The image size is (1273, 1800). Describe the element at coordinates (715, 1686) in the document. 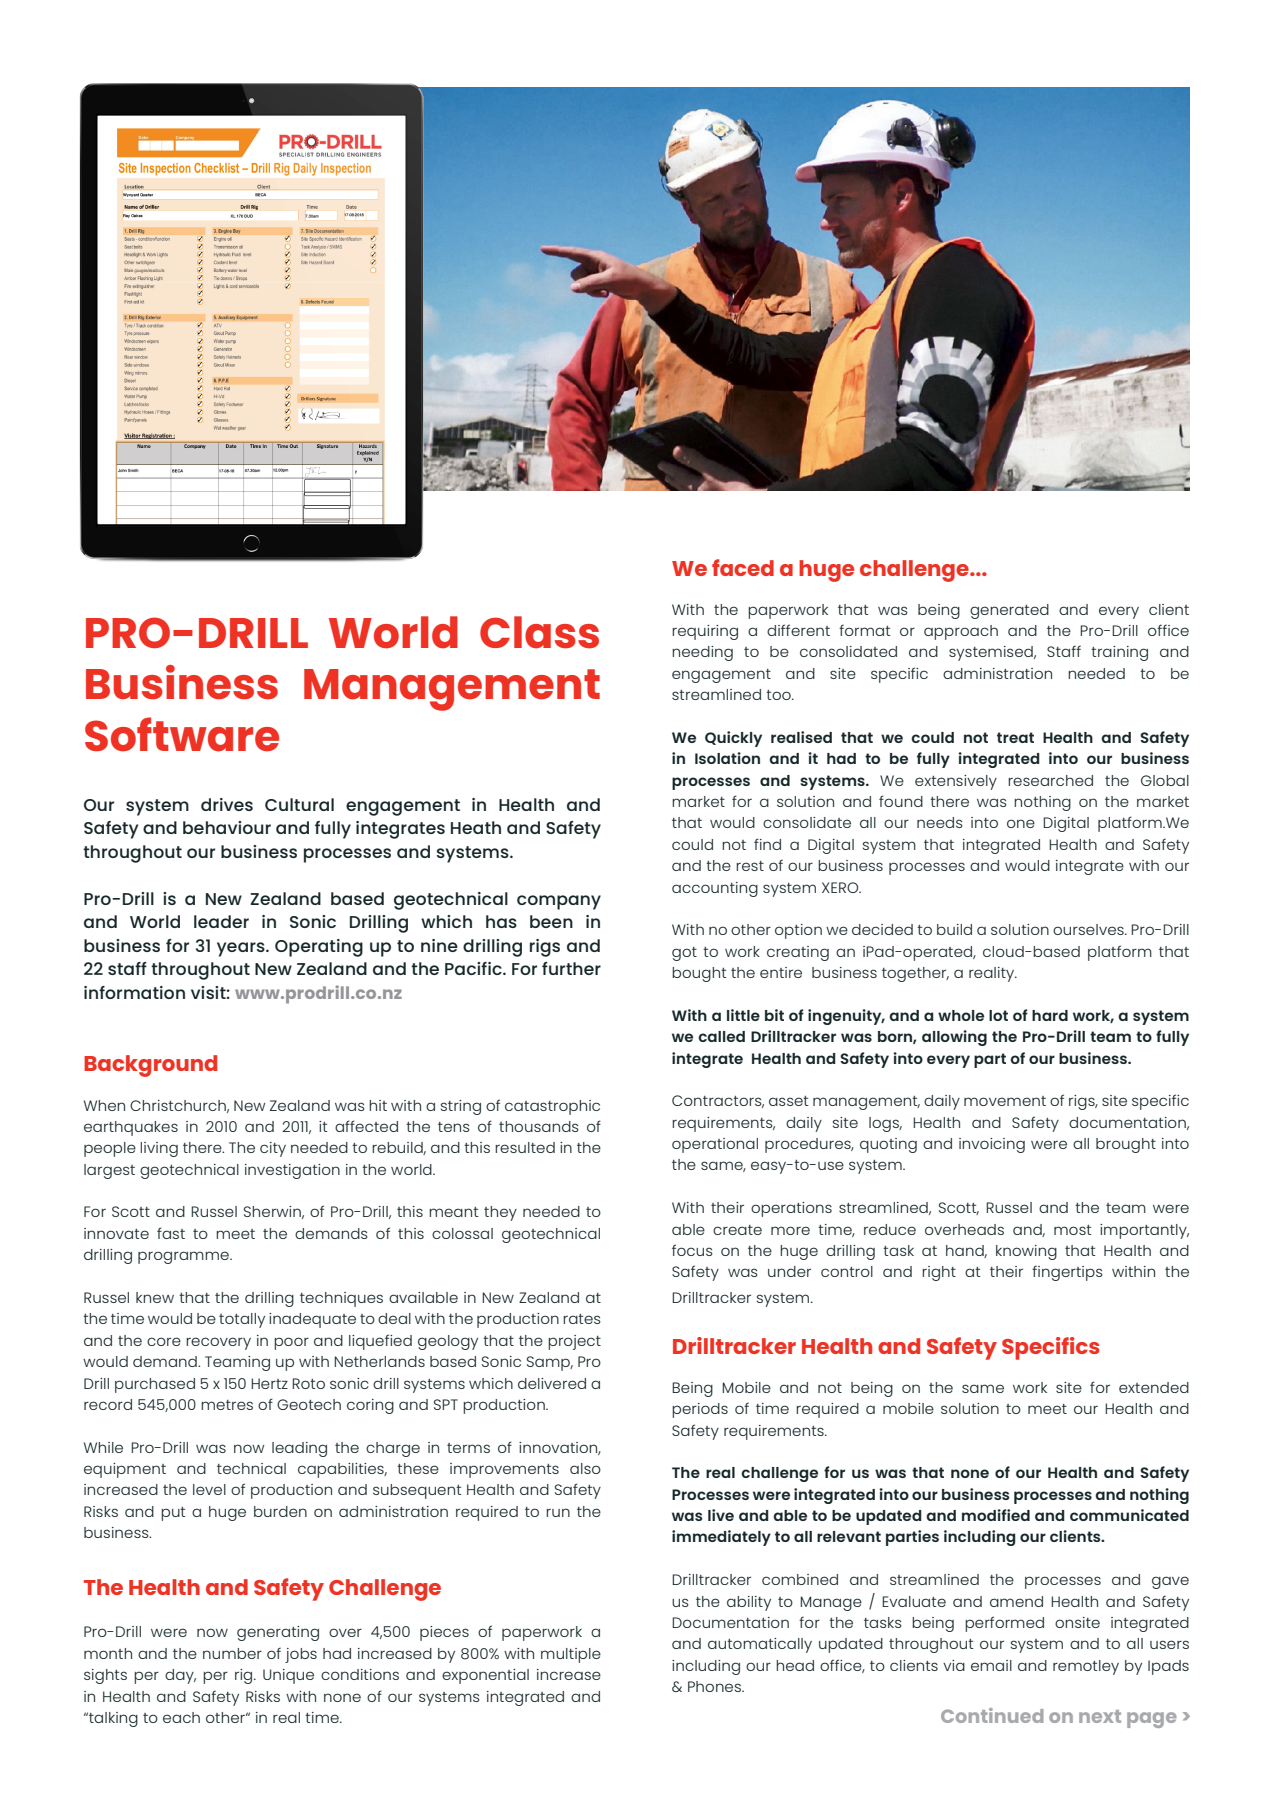

I see `Phones` at that location.
